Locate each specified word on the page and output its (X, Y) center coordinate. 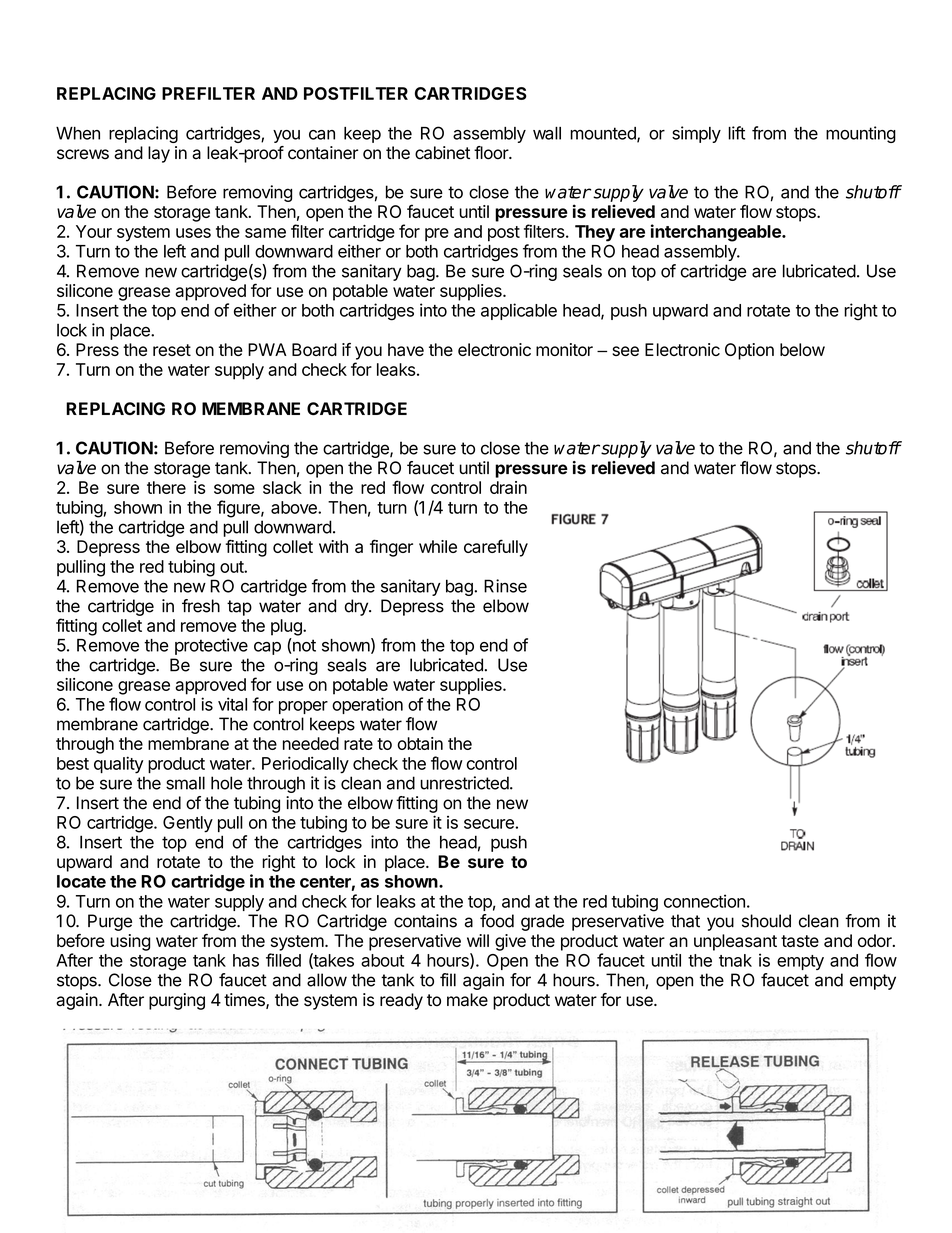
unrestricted (464, 783)
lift (736, 133)
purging (177, 1001)
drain (508, 487)
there (166, 487)
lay (159, 154)
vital (232, 704)
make (467, 1000)
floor (492, 153)
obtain (420, 743)
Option (749, 351)
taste (800, 941)
